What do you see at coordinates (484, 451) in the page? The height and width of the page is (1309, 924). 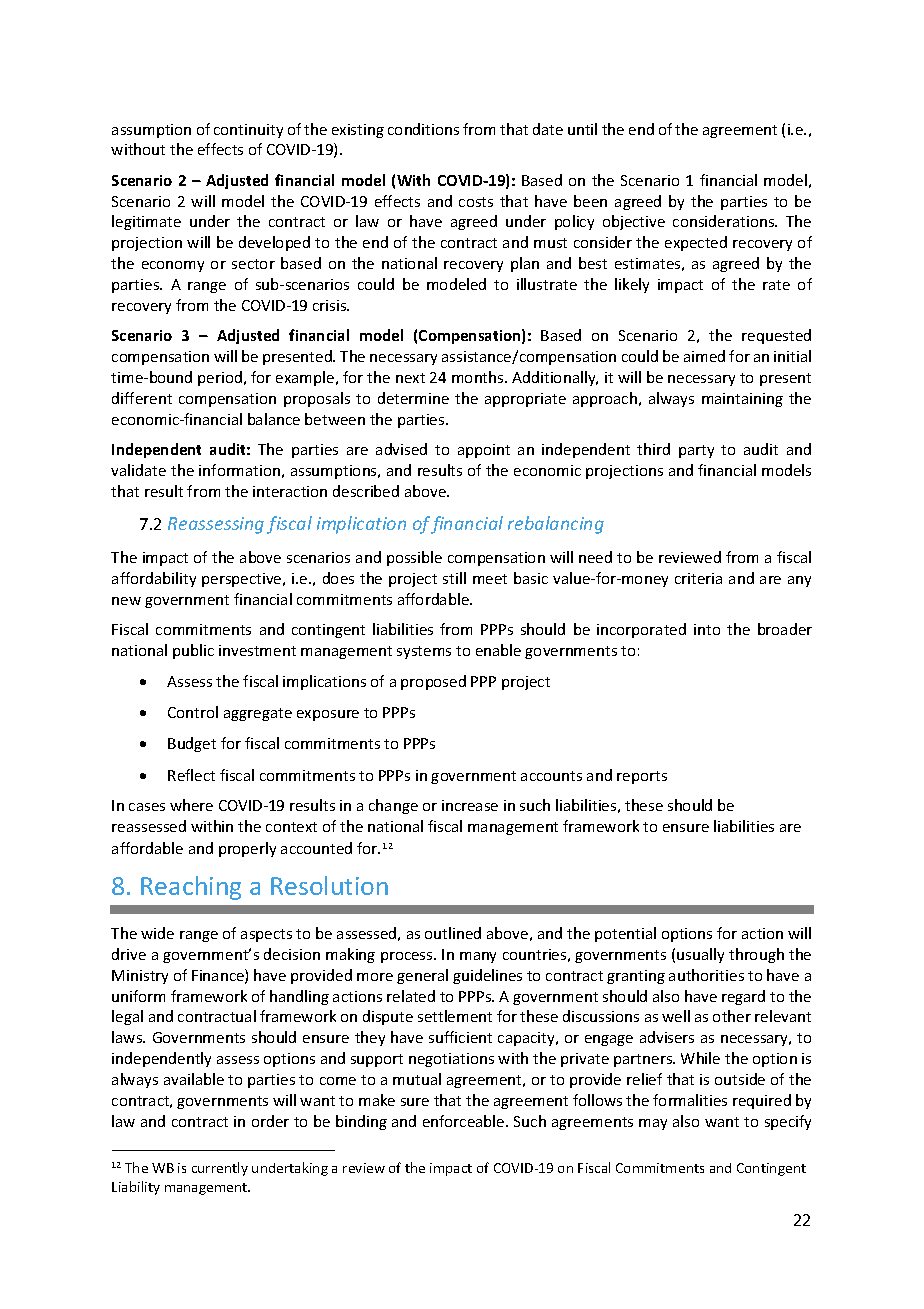 I see `appoint` at bounding box center [484, 451].
